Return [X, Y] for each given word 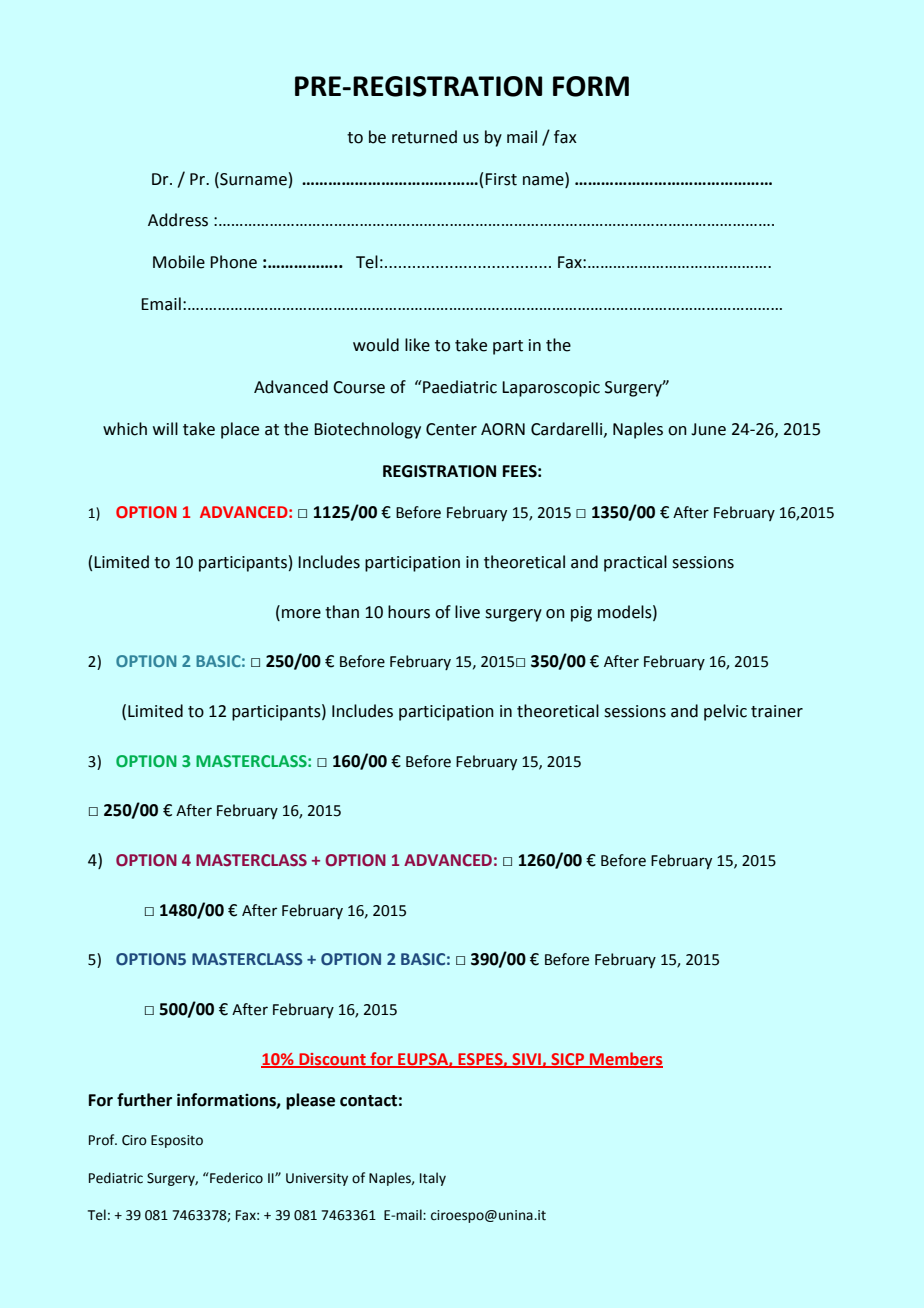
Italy [433, 1179]
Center [451, 429]
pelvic [725, 712]
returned [424, 137]
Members [625, 1059]
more [301, 614]
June [708, 429]
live [467, 612]
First [501, 179]
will [165, 428]
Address [178, 220]
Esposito [177, 1141]
